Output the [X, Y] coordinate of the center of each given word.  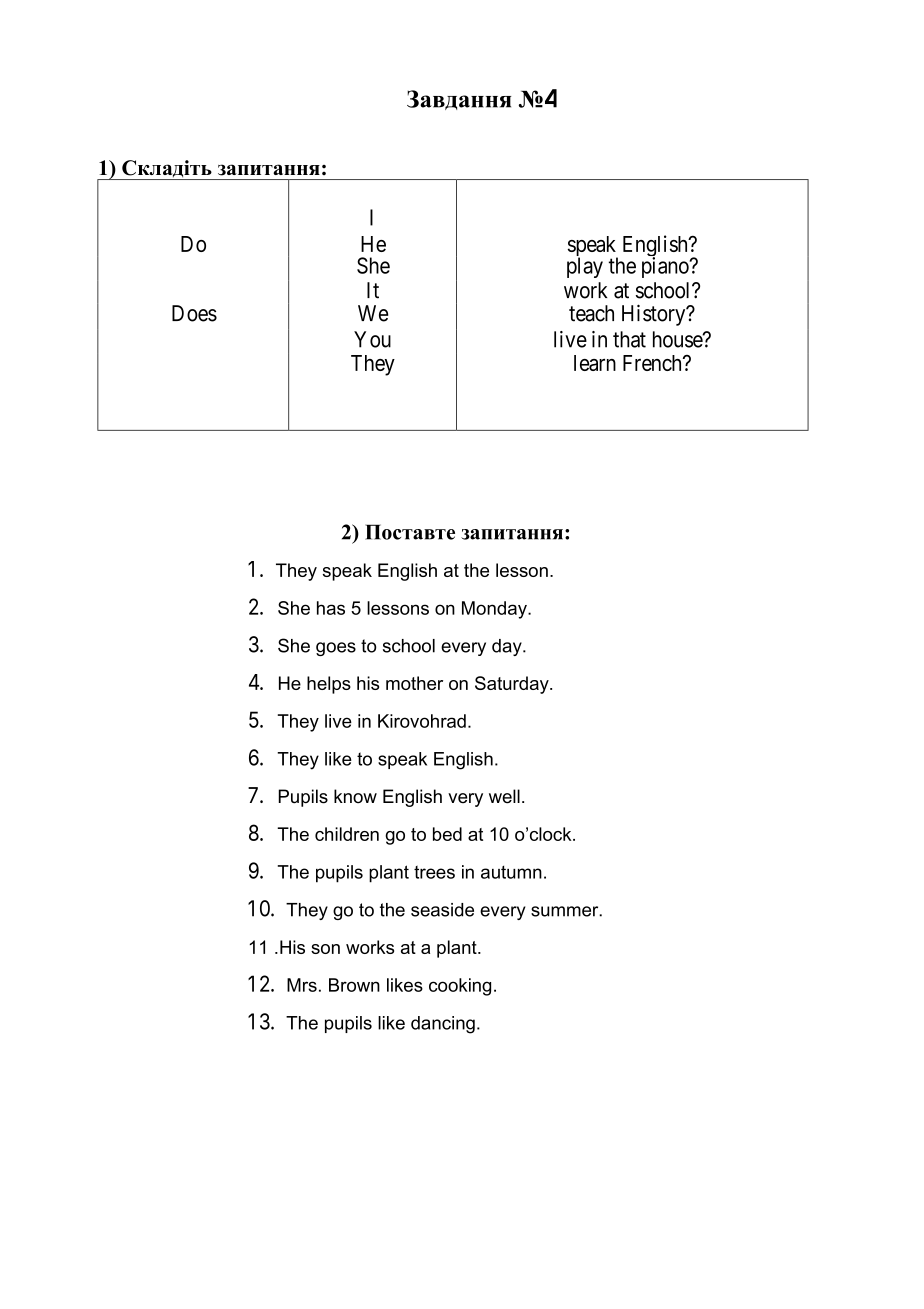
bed [447, 834]
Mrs [302, 985]
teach [591, 313]
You [372, 339]
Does [194, 313]
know [355, 796]
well [504, 796]
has [331, 608]
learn [595, 363]
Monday [495, 610]
